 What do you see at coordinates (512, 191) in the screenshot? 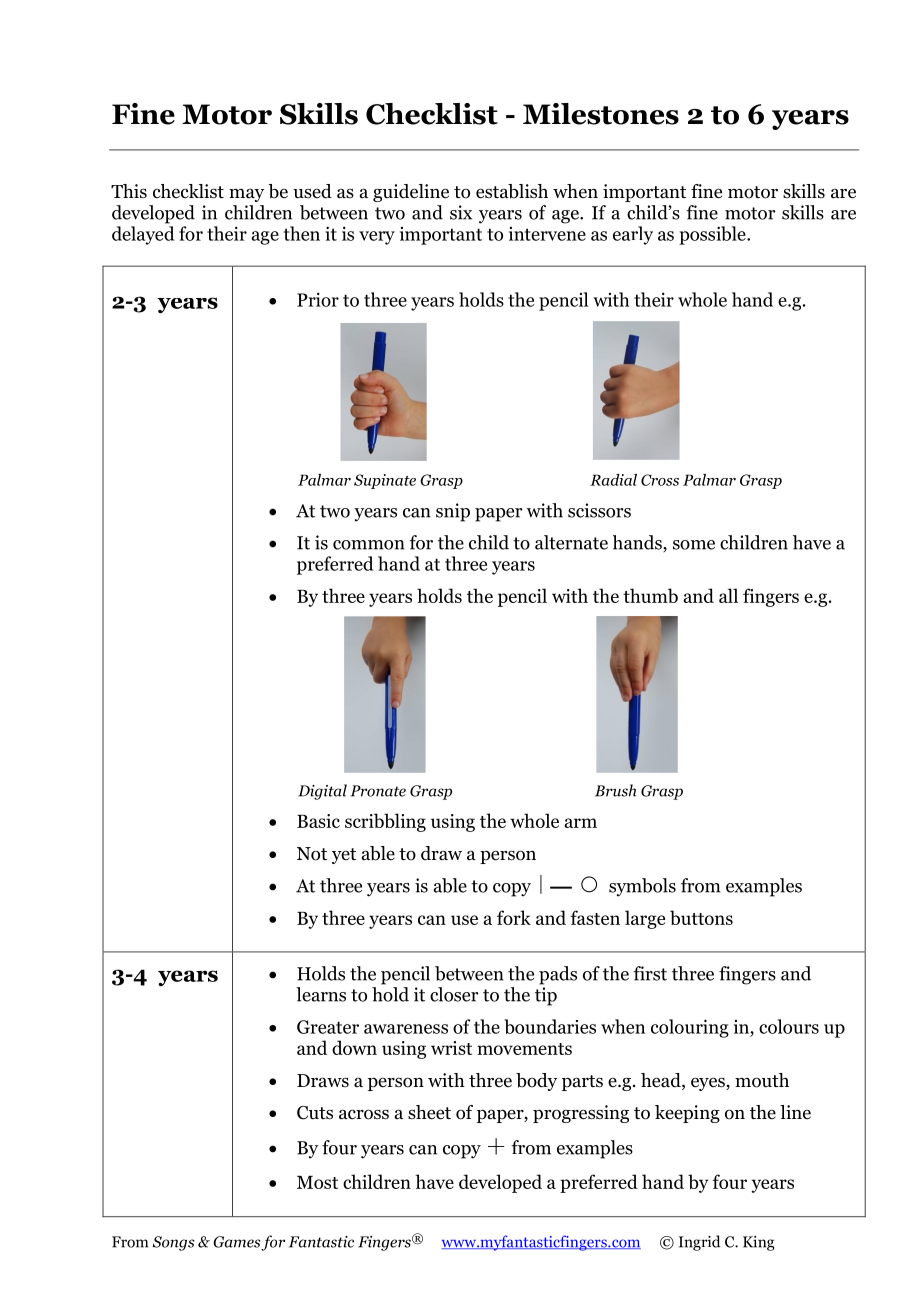
I see `establish` at bounding box center [512, 191].
